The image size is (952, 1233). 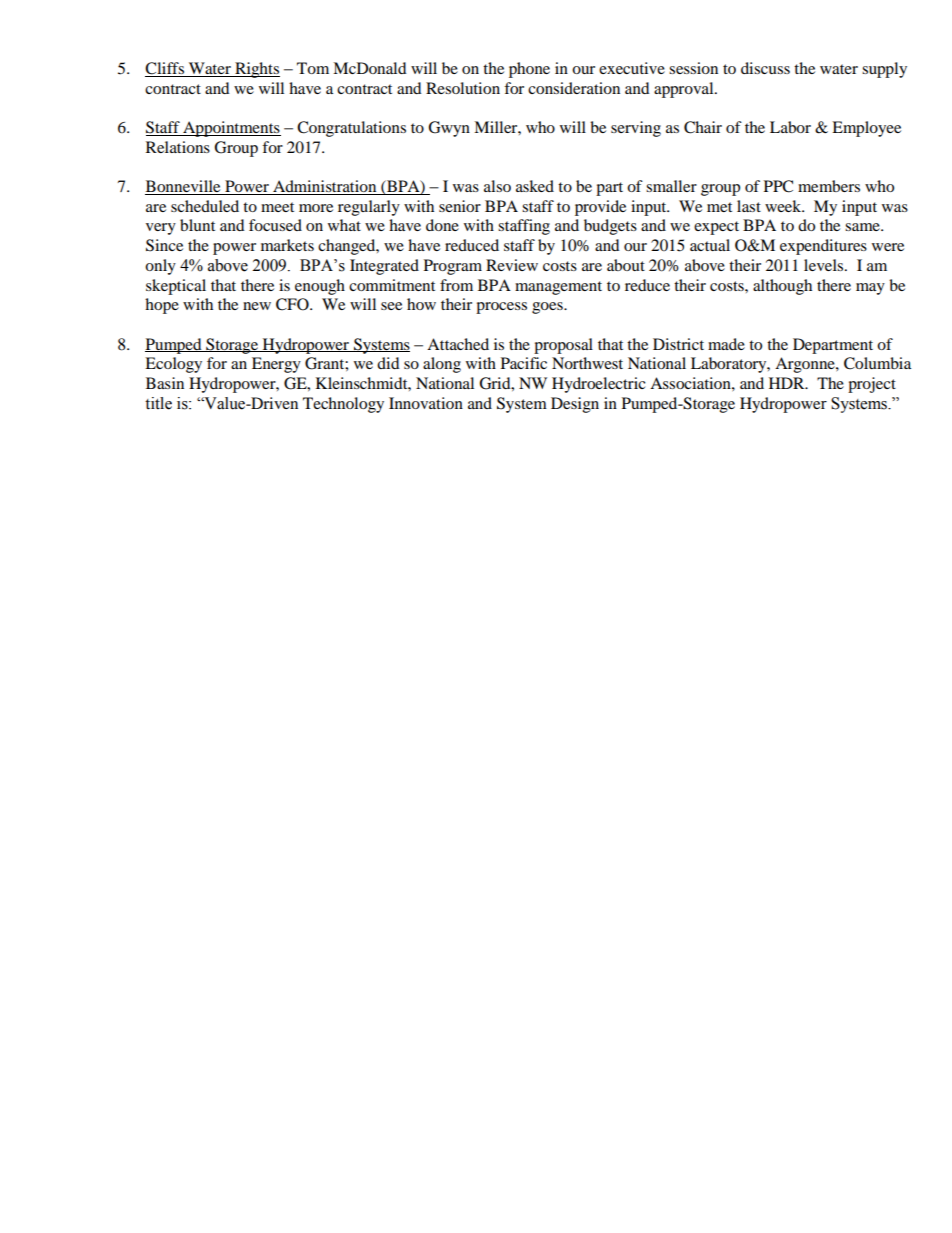 What do you see at coordinates (788, 383) in the page?
I see `HDR` at bounding box center [788, 383].
